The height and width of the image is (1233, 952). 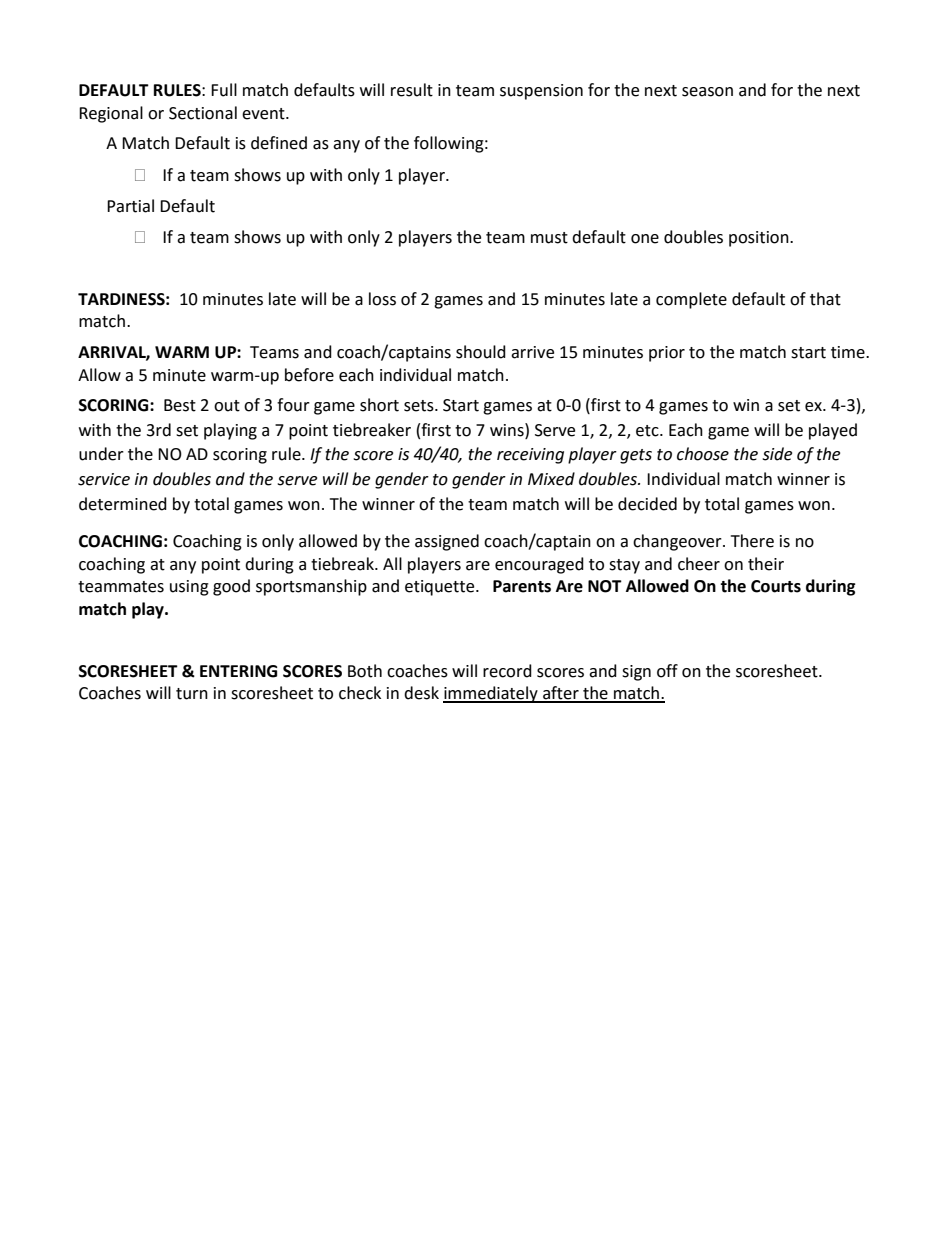 What do you see at coordinates (667, 671) in the image?
I see `off` at bounding box center [667, 671].
